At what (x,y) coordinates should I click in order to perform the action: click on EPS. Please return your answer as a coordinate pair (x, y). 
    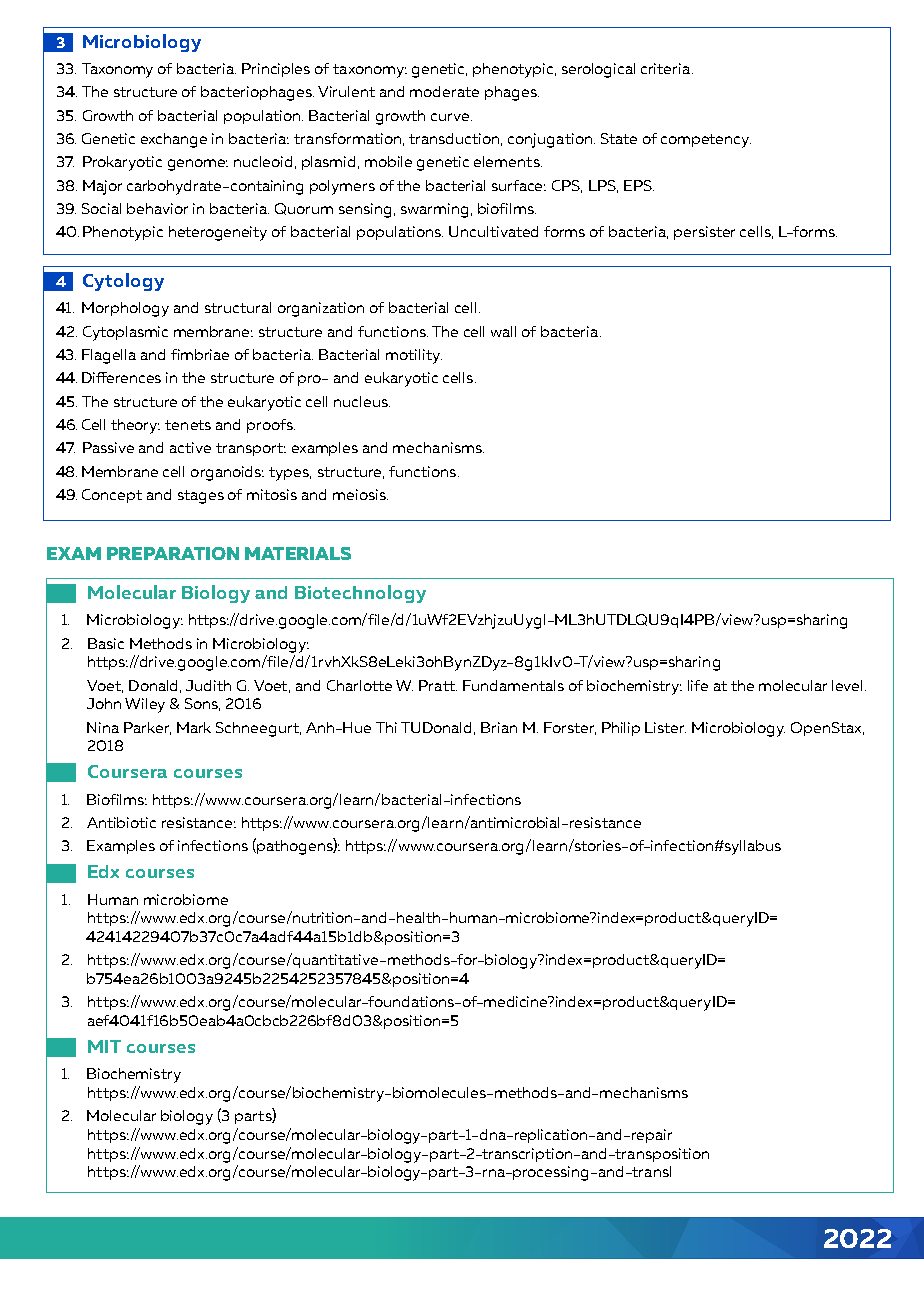
    Looking at the image, I should click on (639, 185).
